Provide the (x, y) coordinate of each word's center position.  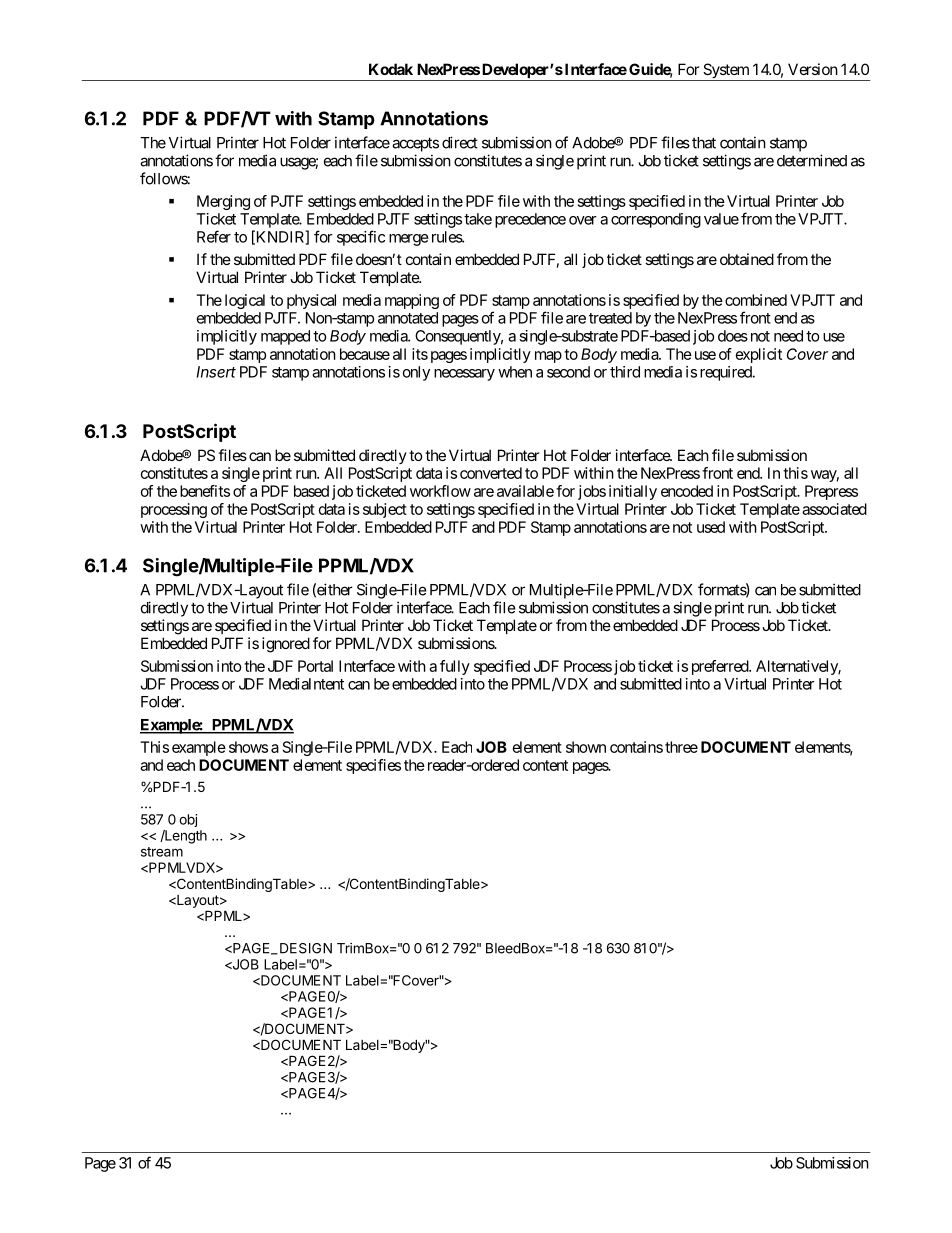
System (726, 72)
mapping (412, 301)
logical (245, 301)
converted (491, 473)
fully (455, 667)
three (681, 747)
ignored (286, 645)
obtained (747, 259)
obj (188, 820)
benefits (205, 491)
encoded (687, 491)
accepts (415, 144)
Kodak (391, 69)
